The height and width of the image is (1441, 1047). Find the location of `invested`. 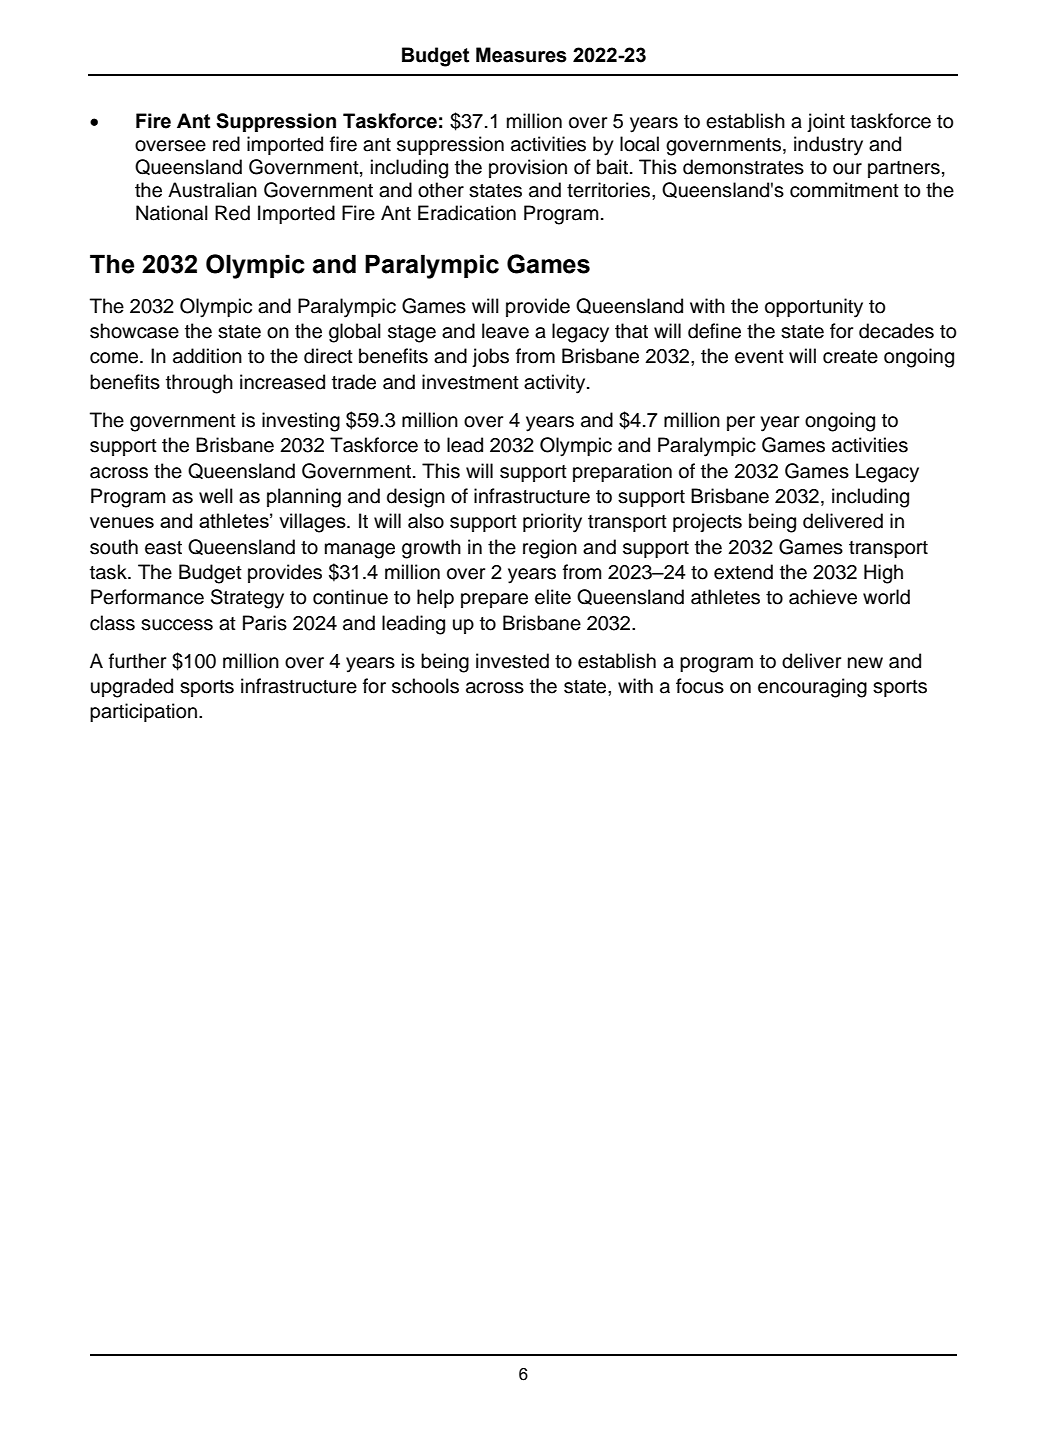

invested is located at coordinates (512, 661).
